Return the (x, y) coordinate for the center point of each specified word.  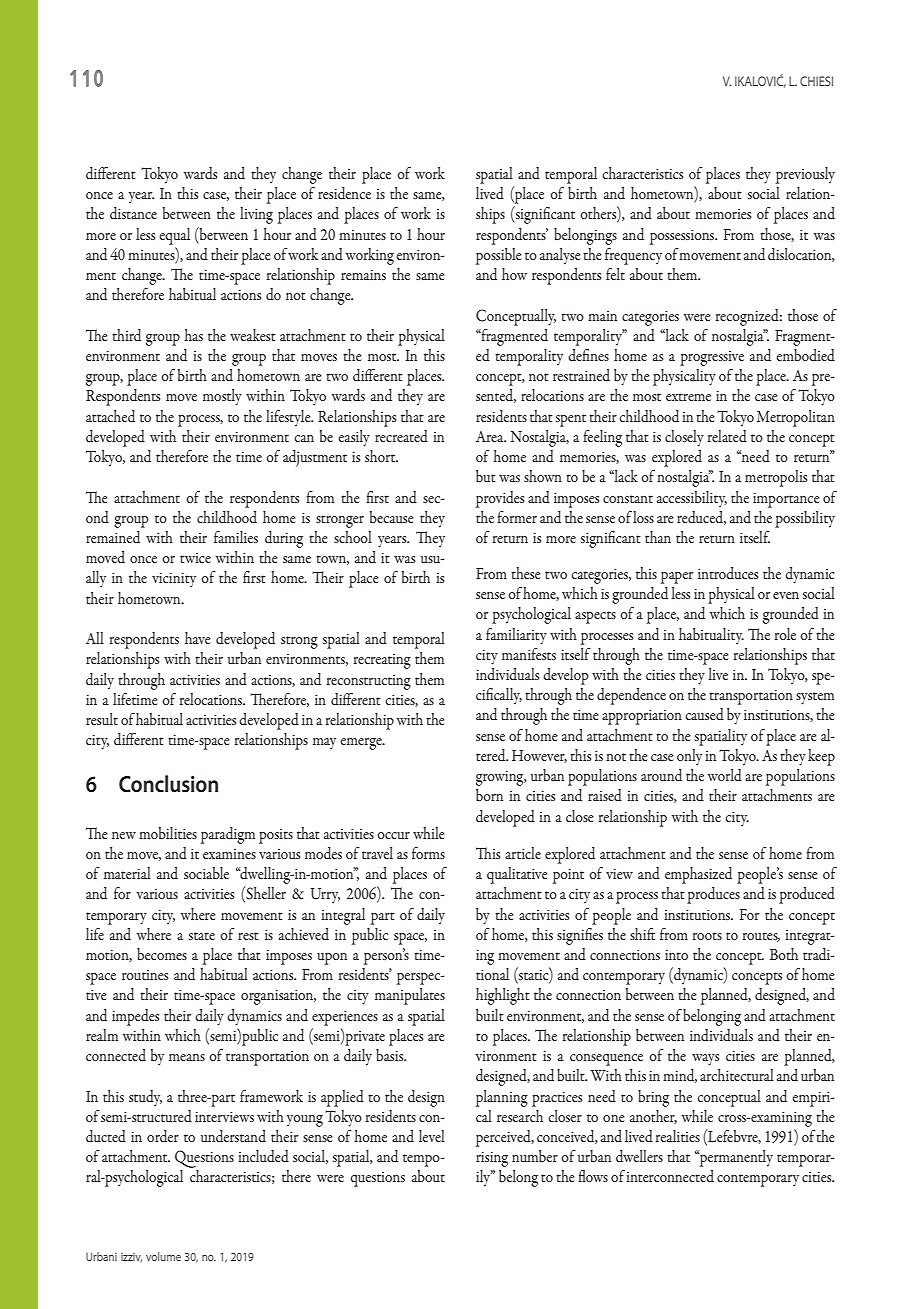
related (727, 436)
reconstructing (369, 682)
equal (174, 236)
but (486, 476)
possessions (683, 237)
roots (707, 936)
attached (110, 416)
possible (499, 256)
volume (163, 1256)
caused (704, 714)
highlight (503, 996)
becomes (162, 954)
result (102, 719)
